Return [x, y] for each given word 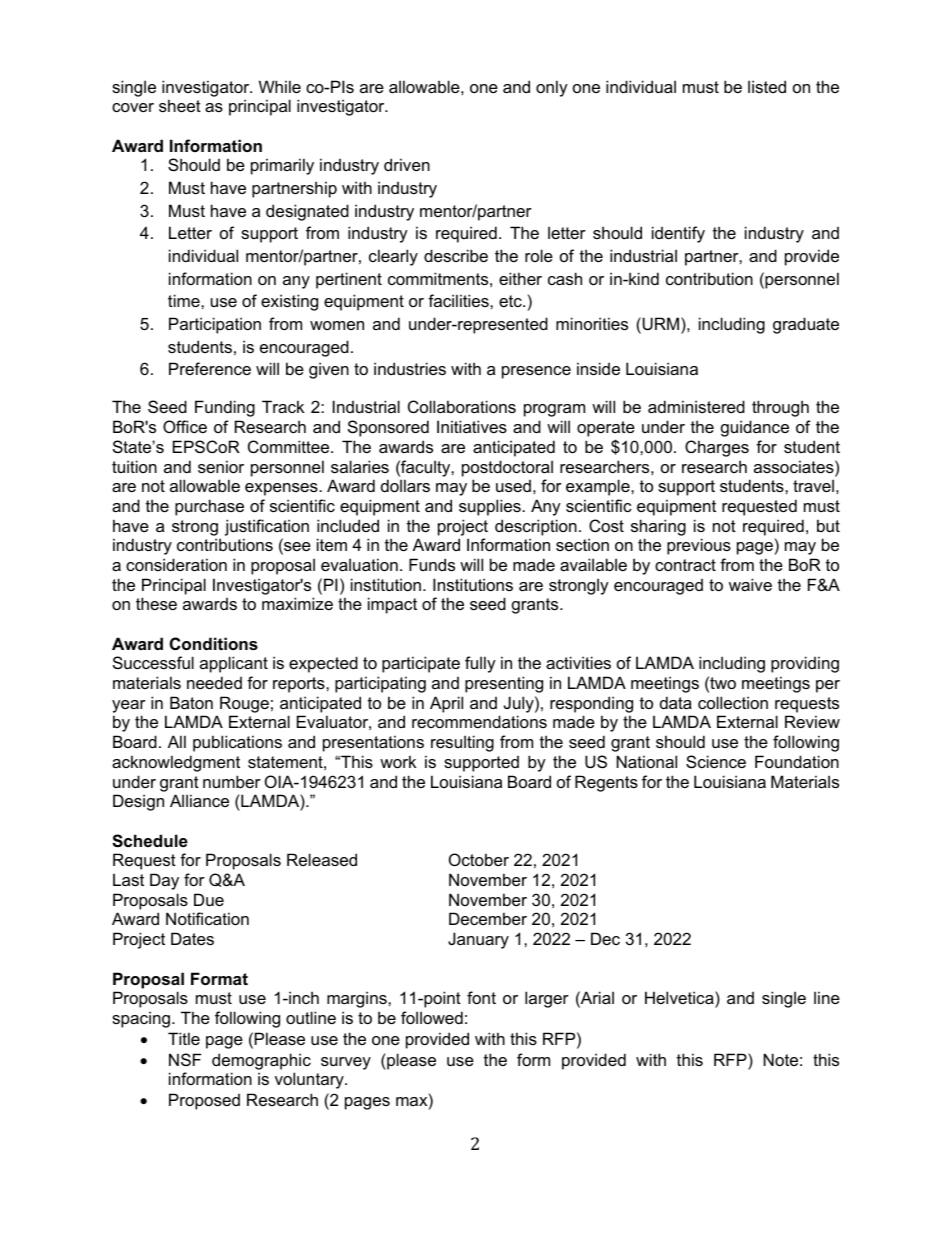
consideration [176, 564]
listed [767, 86]
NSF [185, 1059]
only [552, 88]
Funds [432, 564]
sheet [180, 105]
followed [432, 1017]
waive [750, 584]
